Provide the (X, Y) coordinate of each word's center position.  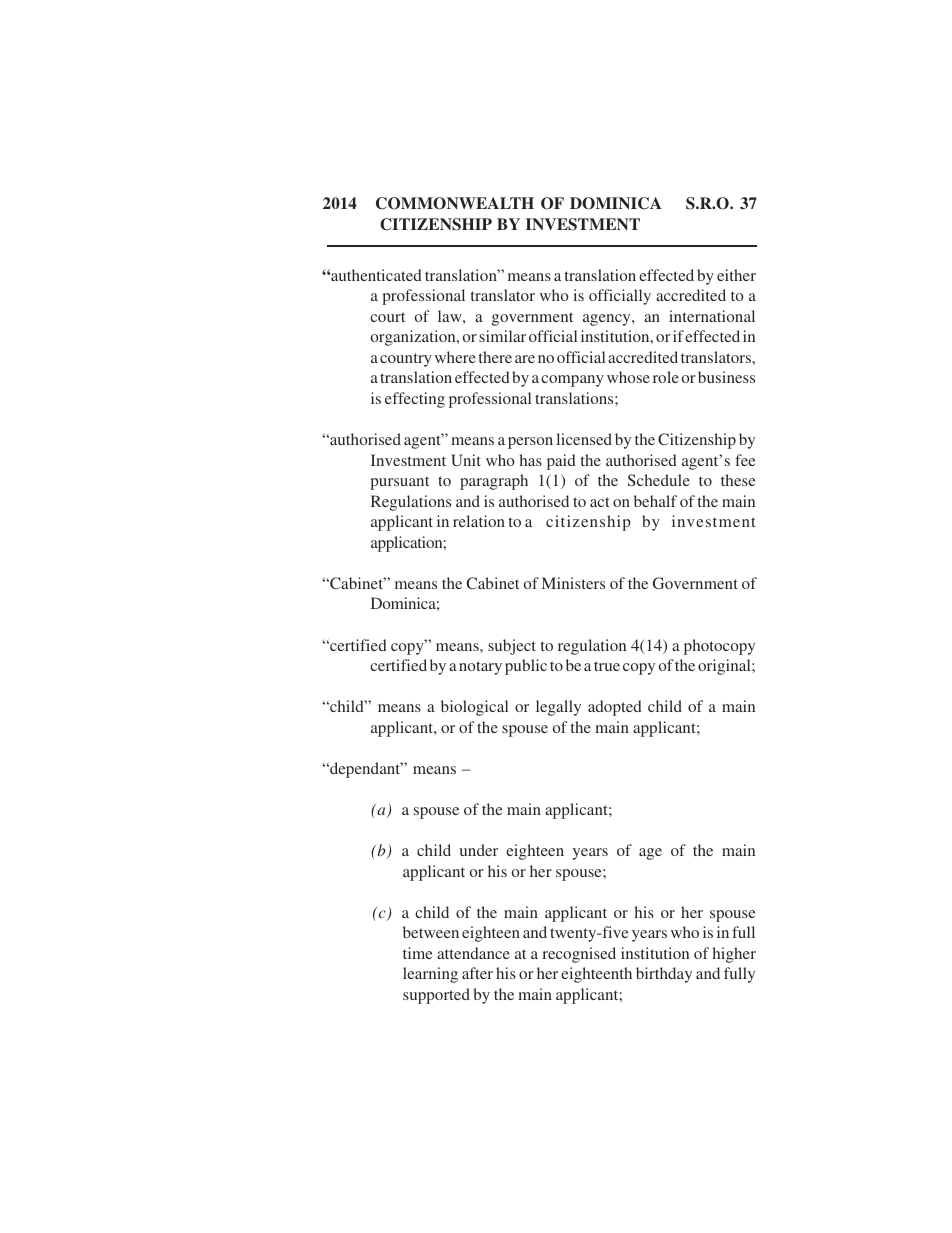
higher (734, 955)
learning (430, 975)
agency (608, 320)
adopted (615, 708)
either (736, 275)
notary (480, 668)
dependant (365, 770)
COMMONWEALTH (455, 203)
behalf (655, 501)
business (726, 377)
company (572, 381)
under (479, 850)
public (526, 667)
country (406, 360)
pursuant (399, 483)
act (599, 502)
